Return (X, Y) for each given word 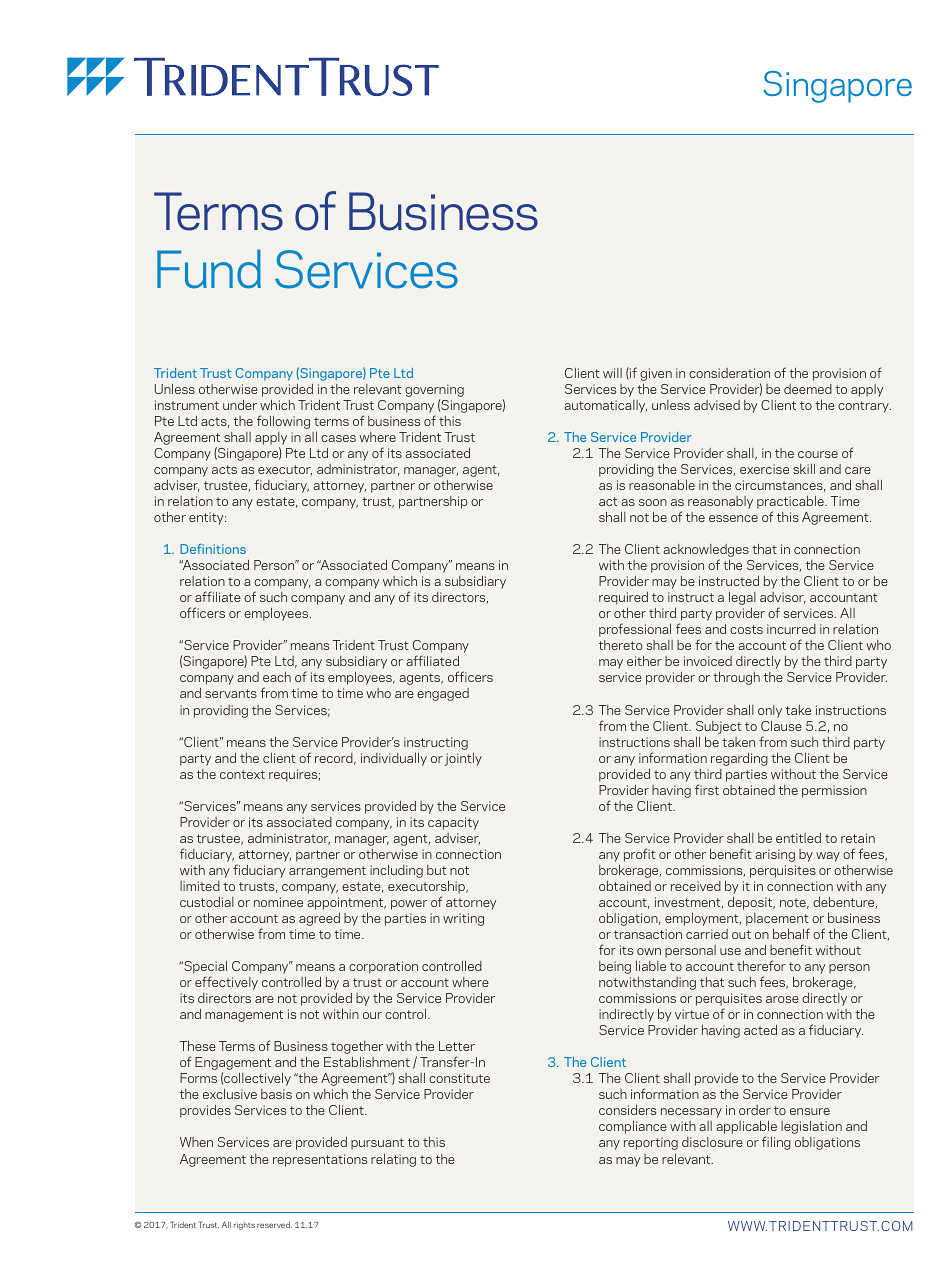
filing (776, 1143)
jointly (463, 759)
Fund (209, 269)
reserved (274, 1224)
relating (393, 1160)
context (242, 774)
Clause (781, 726)
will (612, 373)
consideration (729, 373)
